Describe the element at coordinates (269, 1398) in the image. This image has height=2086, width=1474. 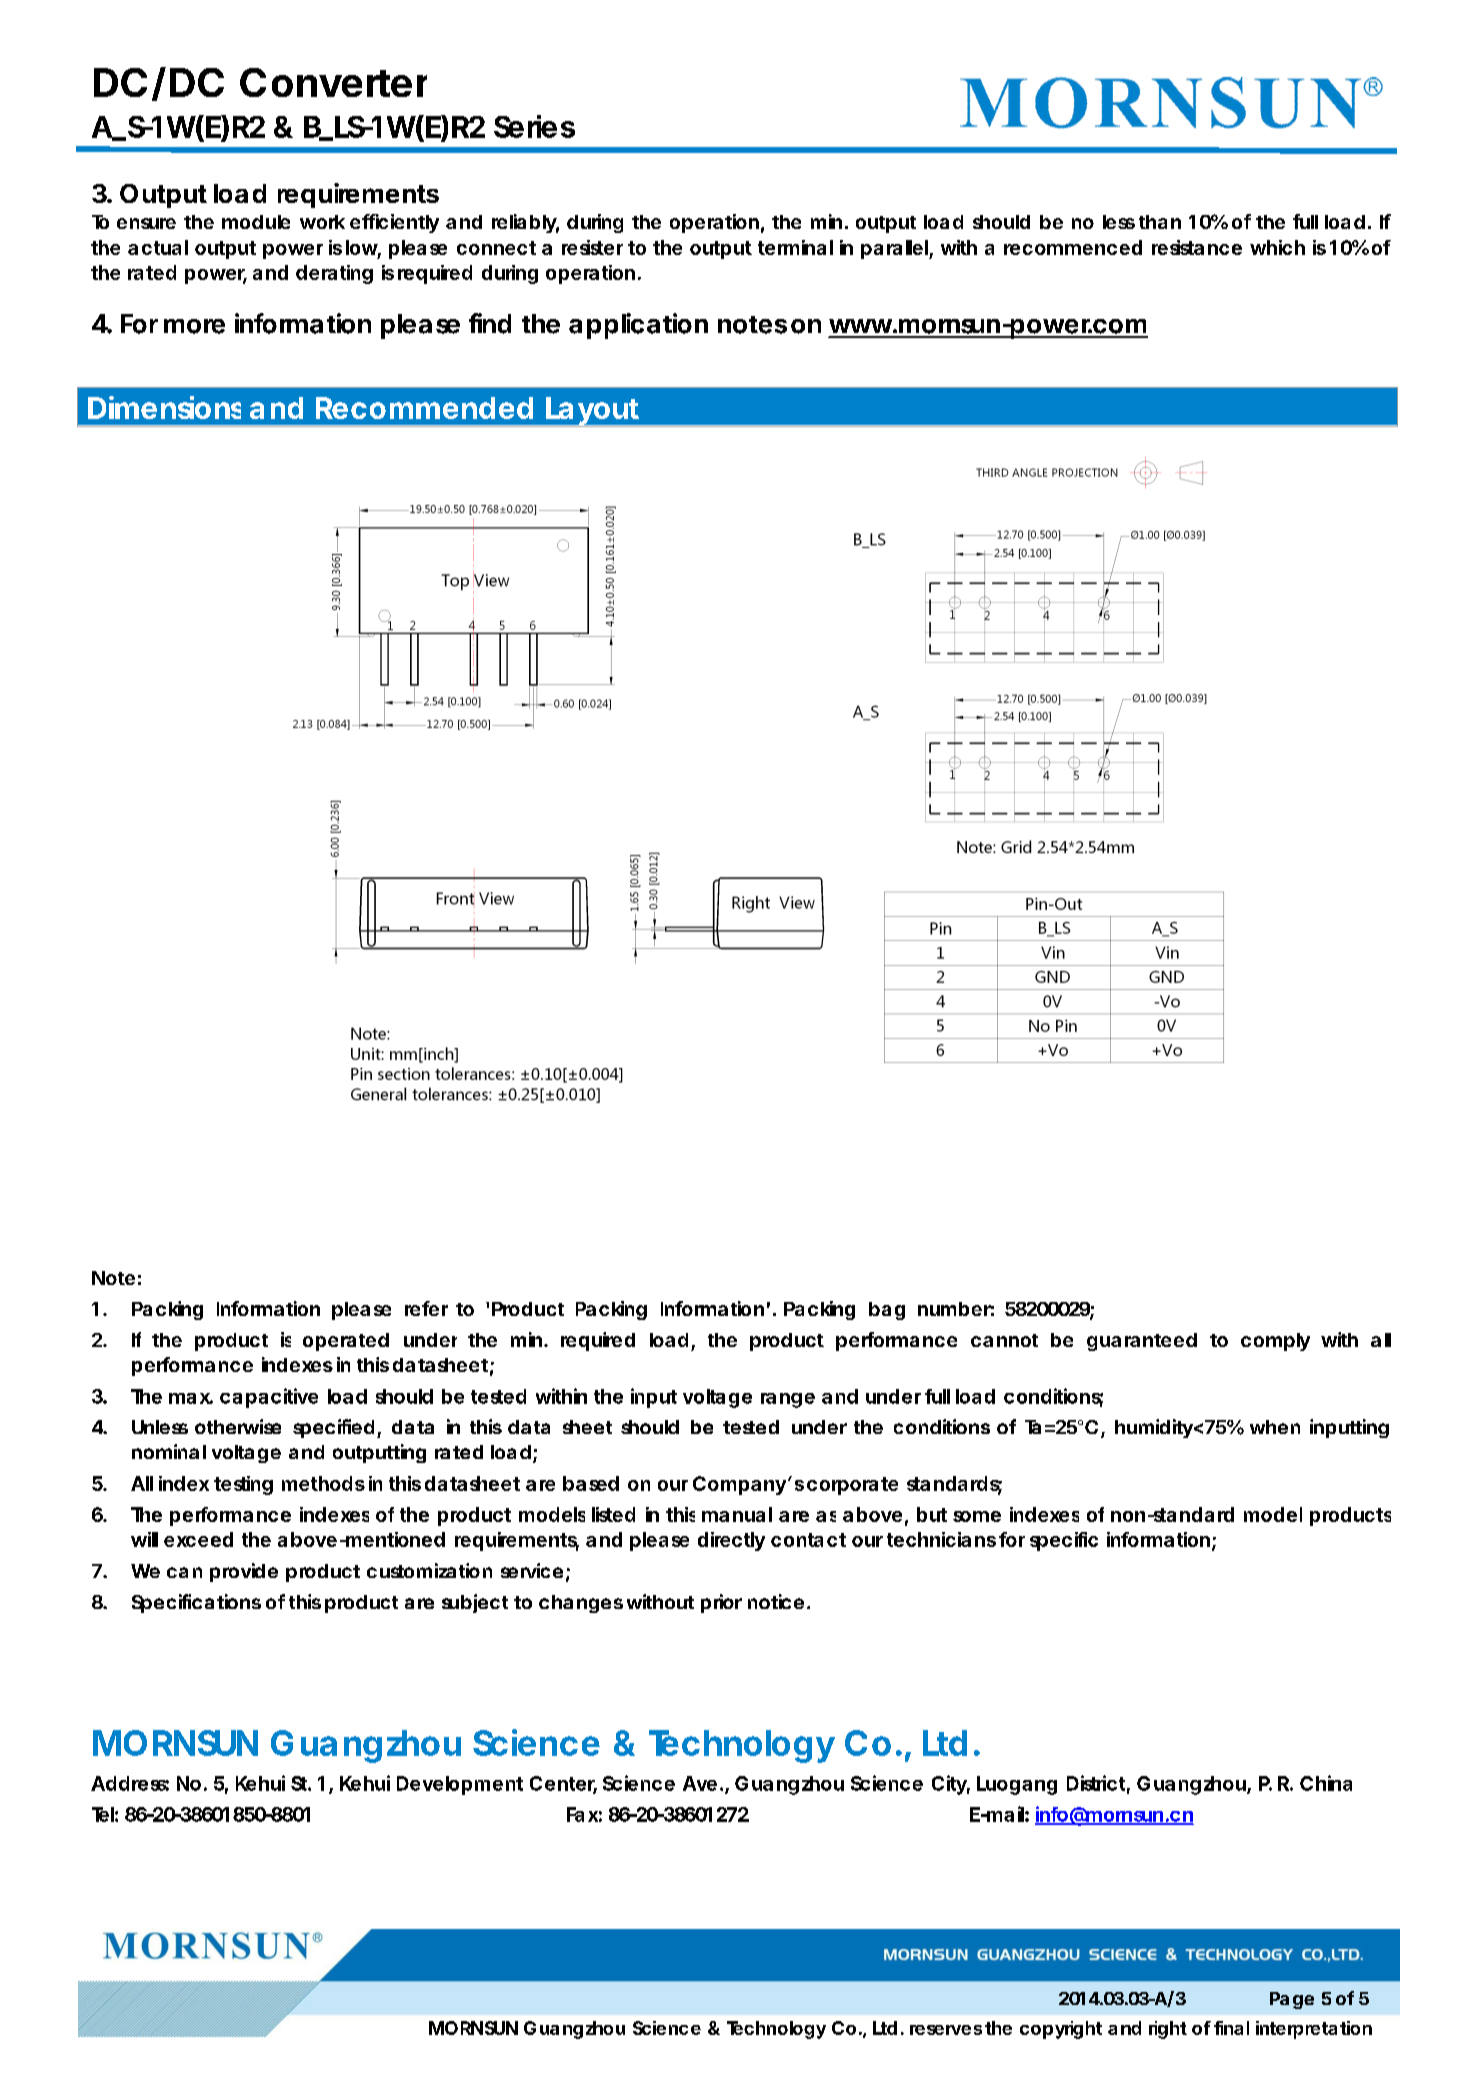
I see `capacitive` at that location.
